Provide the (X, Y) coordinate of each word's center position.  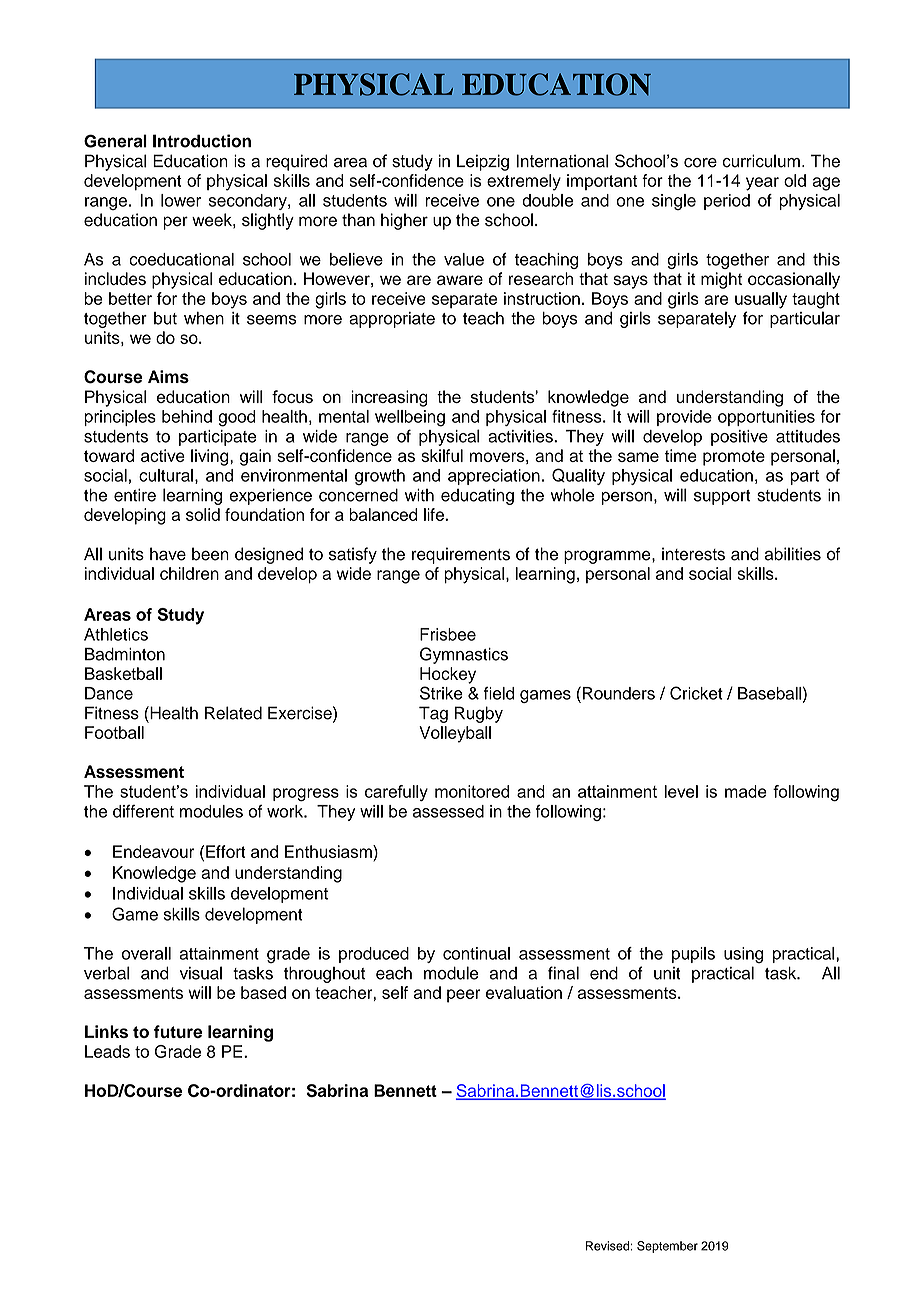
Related (233, 713)
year (762, 184)
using (743, 955)
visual (201, 973)
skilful (442, 455)
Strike (441, 693)
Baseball (770, 693)
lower (181, 200)
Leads (107, 1051)
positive (739, 438)
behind (187, 416)
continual (476, 953)
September (667, 1247)
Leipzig (483, 162)
